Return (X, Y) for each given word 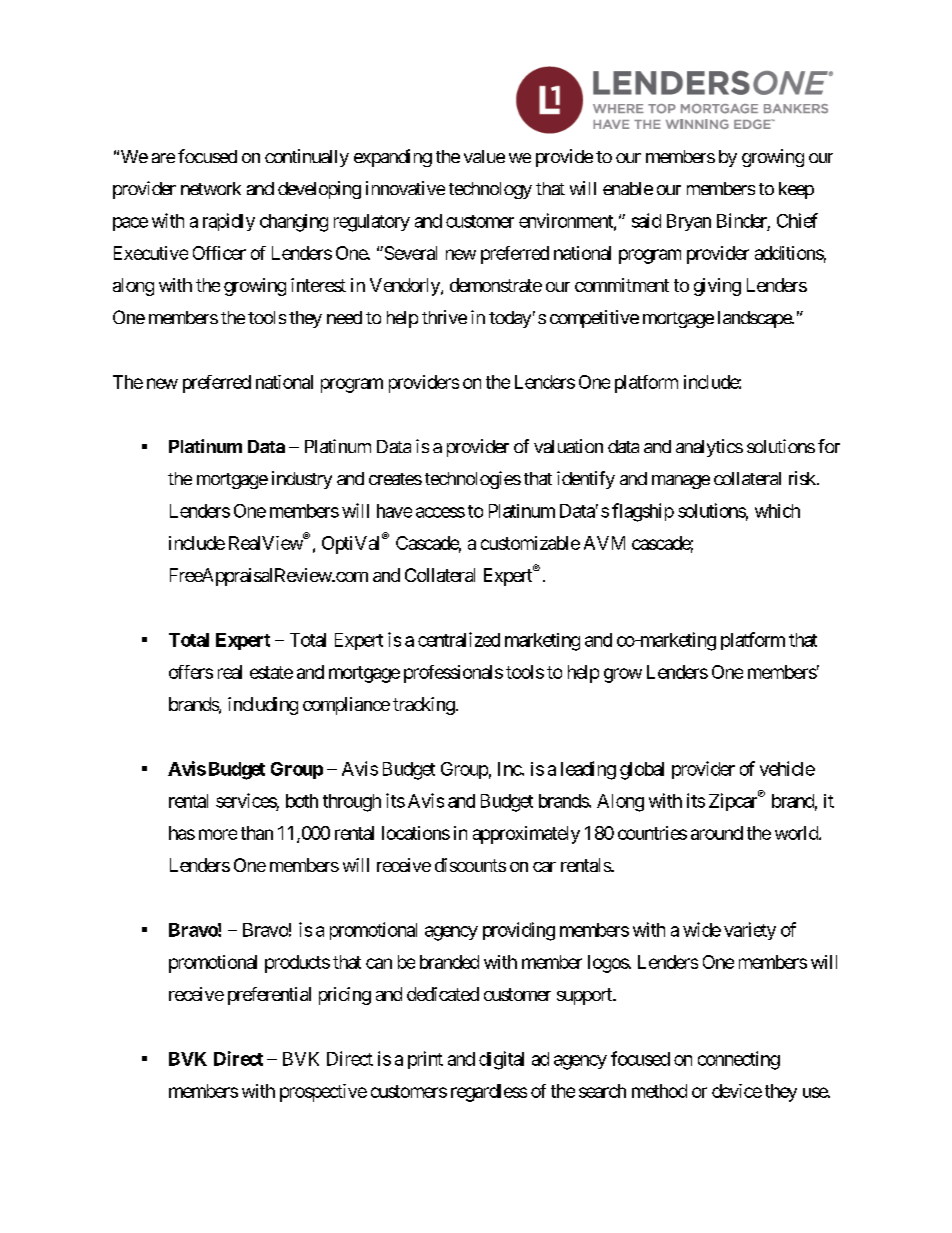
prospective (323, 1093)
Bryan (689, 222)
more (218, 834)
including (263, 706)
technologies (473, 480)
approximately (526, 835)
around (717, 833)
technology (490, 190)
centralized (459, 639)
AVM (604, 543)
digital (501, 1060)
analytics (709, 448)
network (211, 188)
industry (302, 480)
